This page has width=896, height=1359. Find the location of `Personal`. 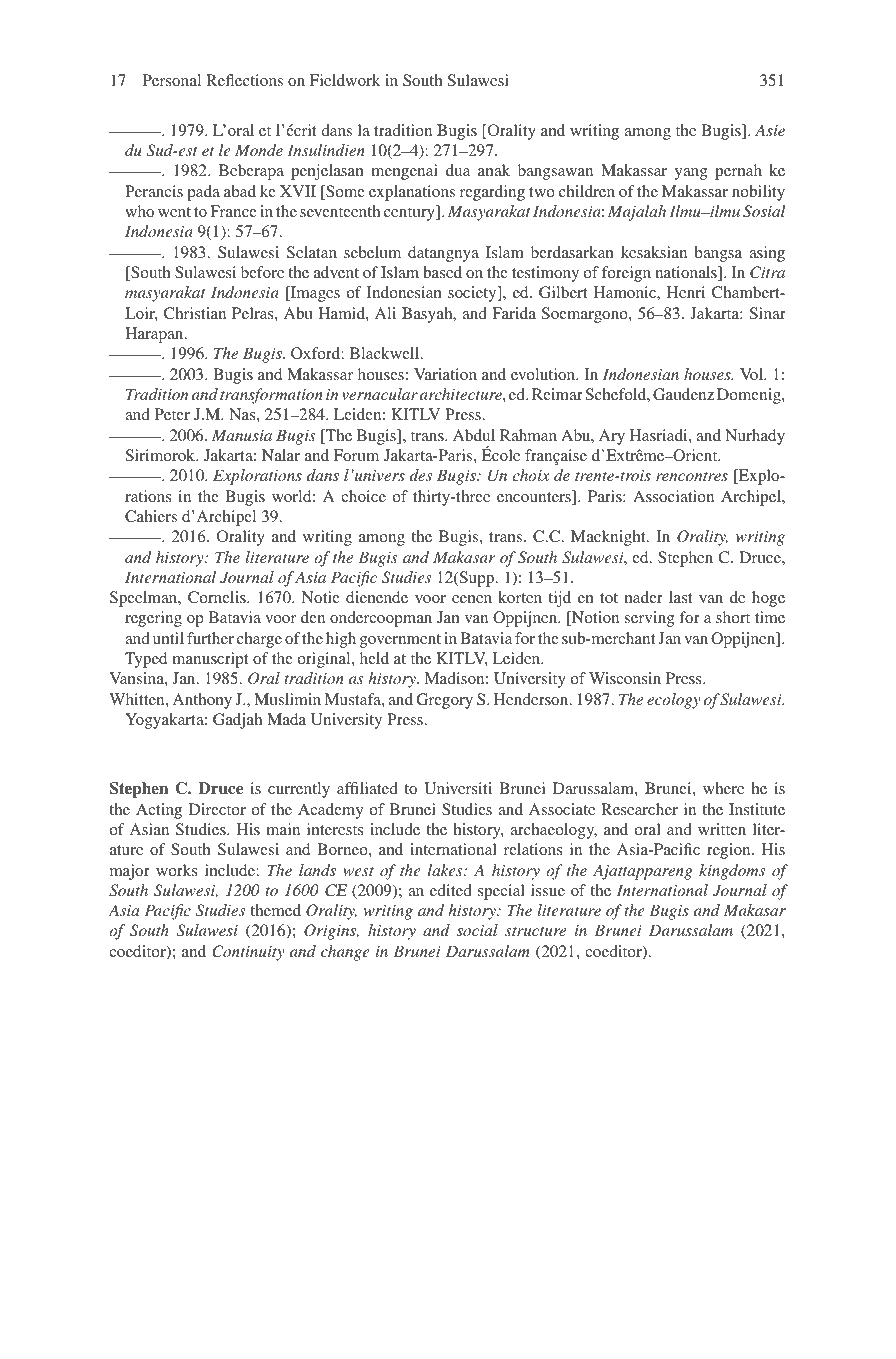

Personal is located at coordinates (172, 80).
